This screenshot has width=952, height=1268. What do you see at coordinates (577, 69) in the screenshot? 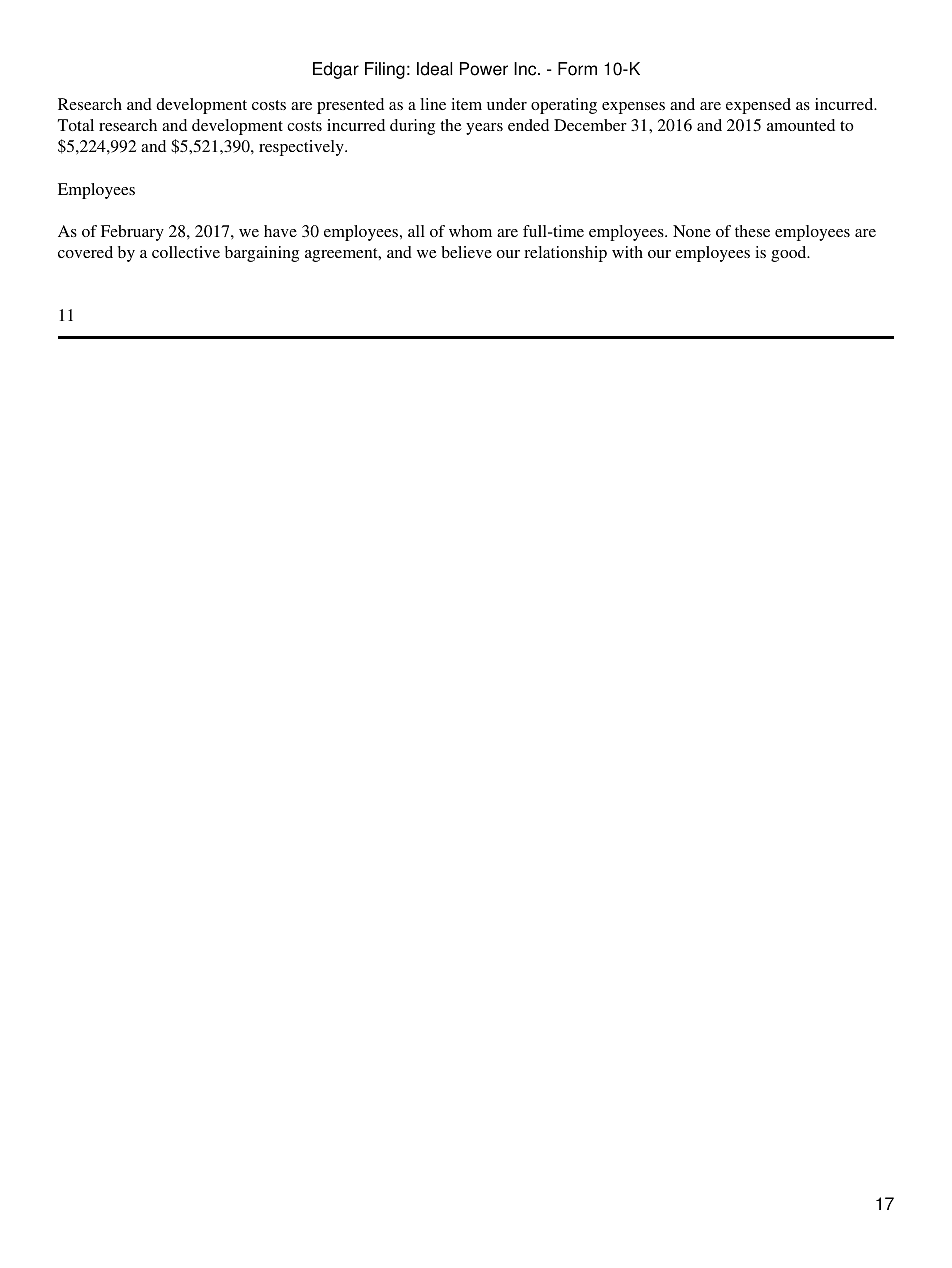
I see `Form` at bounding box center [577, 69].
